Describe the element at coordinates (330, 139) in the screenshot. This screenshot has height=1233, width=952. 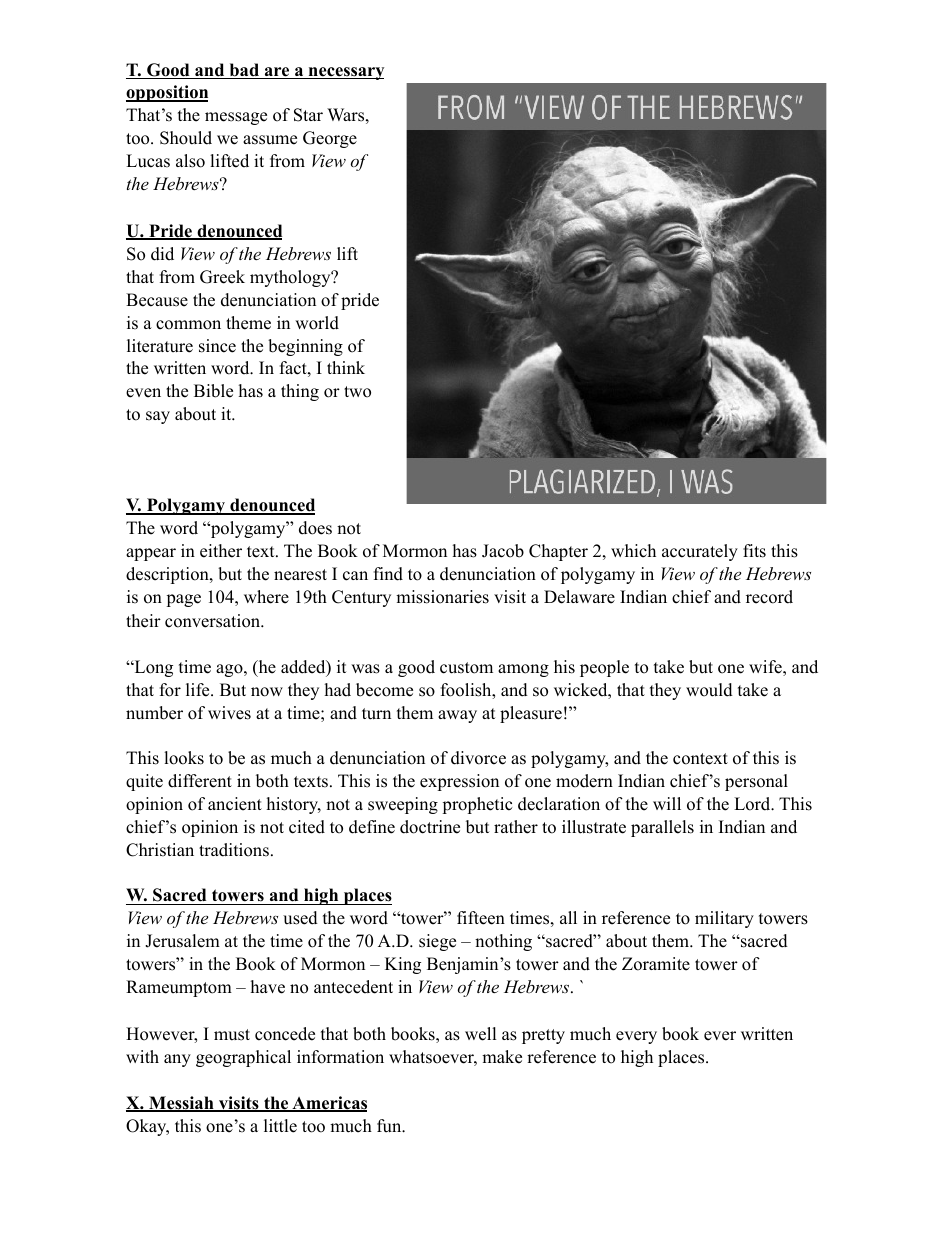
I see `George` at that location.
